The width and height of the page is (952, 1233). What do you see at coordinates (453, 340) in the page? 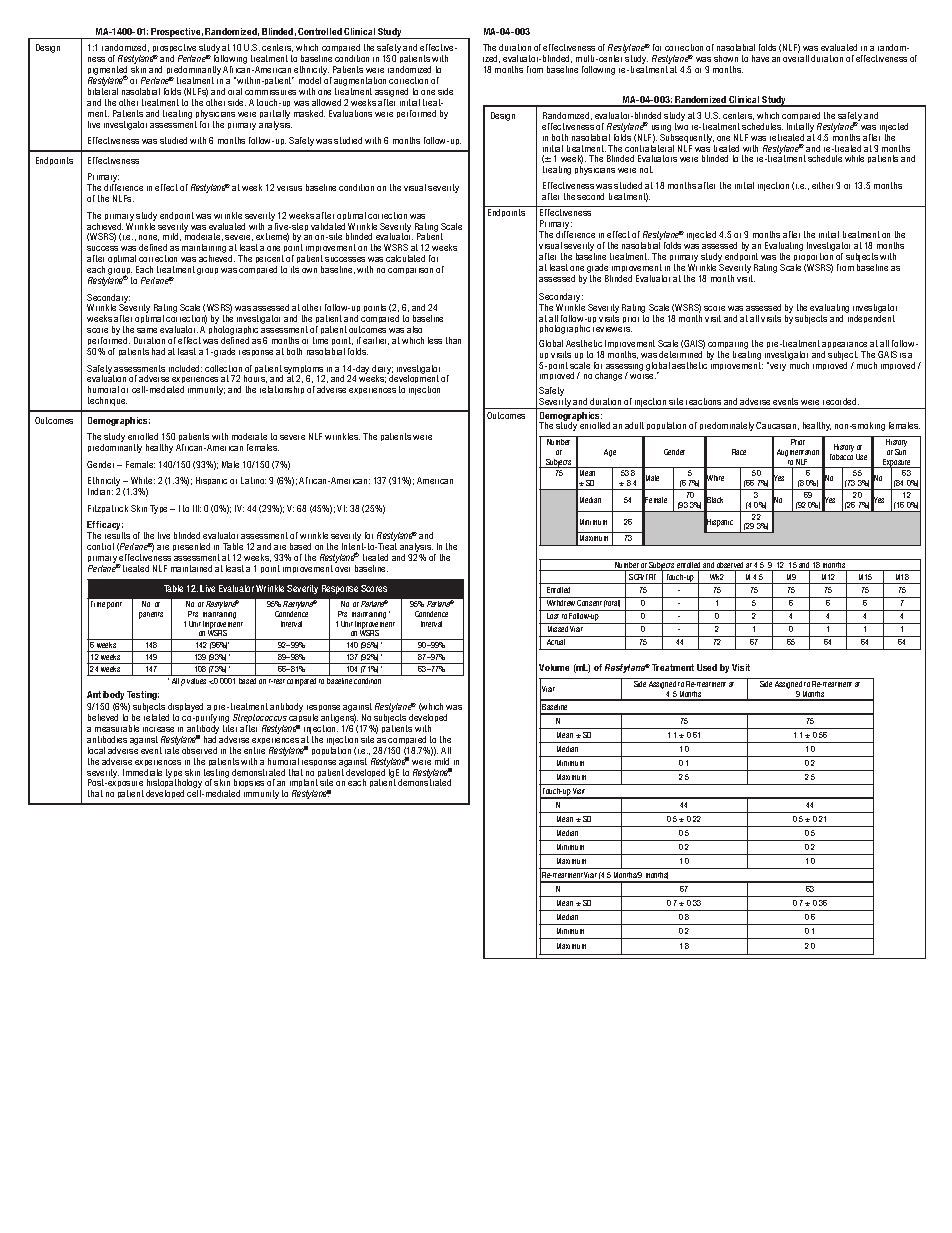
I see `than` at bounding box center [453, 340].
